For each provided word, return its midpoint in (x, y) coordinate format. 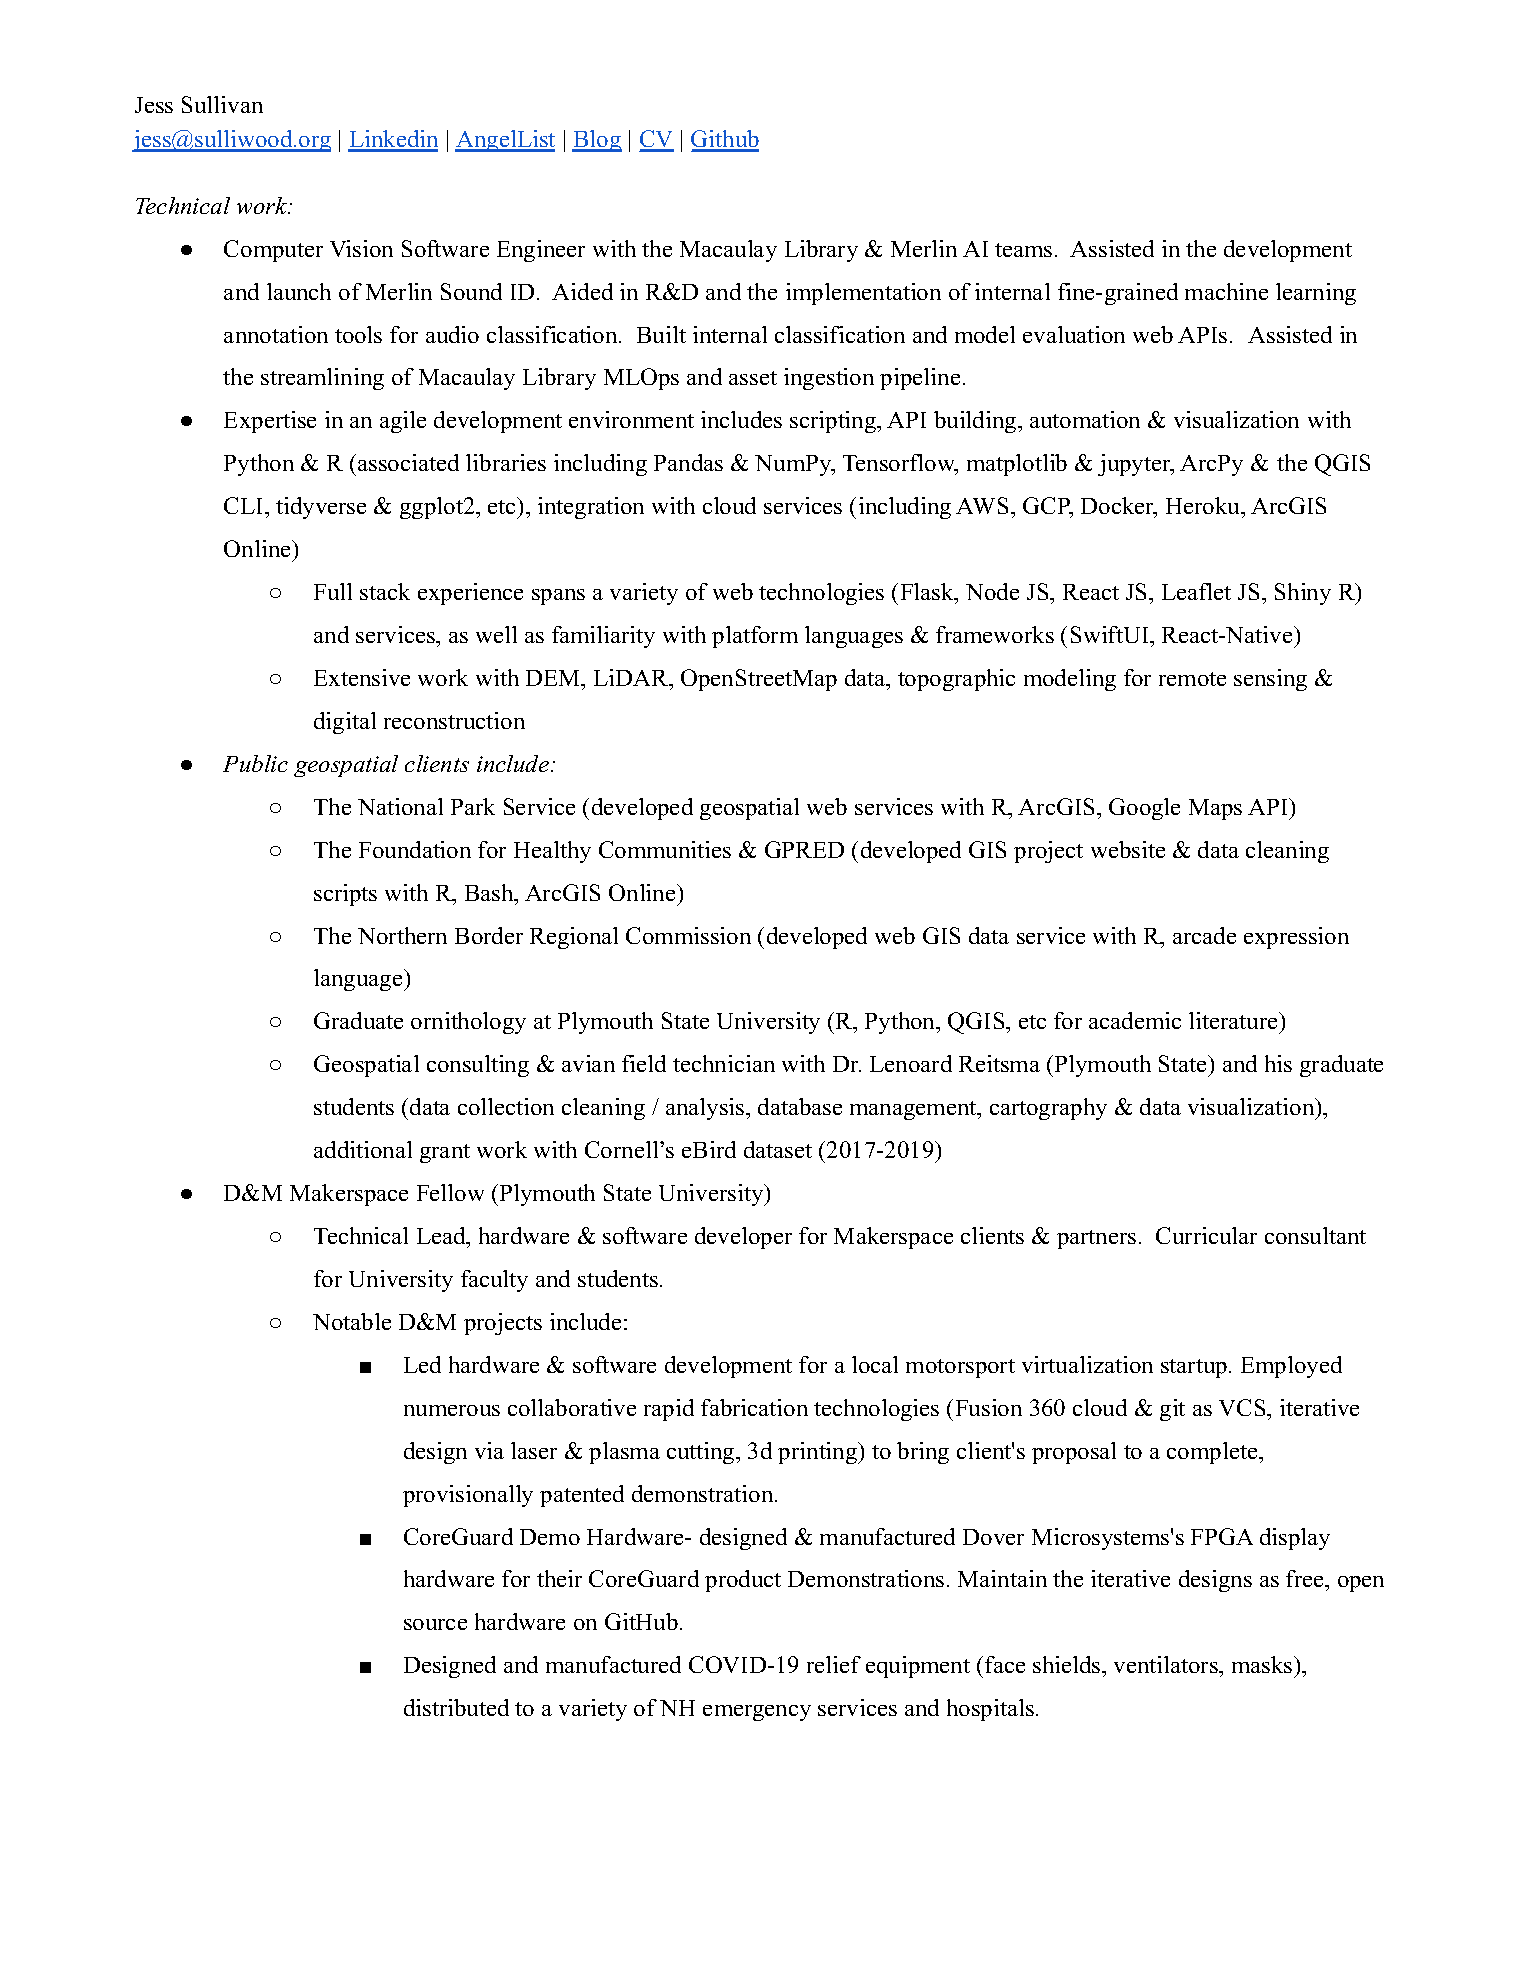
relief (834, 1664)
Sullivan (222, 104)
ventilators (1167, 1666)
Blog (597, 141)
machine (1226, 291)
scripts (345, 895)
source (435, 1624)
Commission (688, 935)
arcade (1204, 935)
